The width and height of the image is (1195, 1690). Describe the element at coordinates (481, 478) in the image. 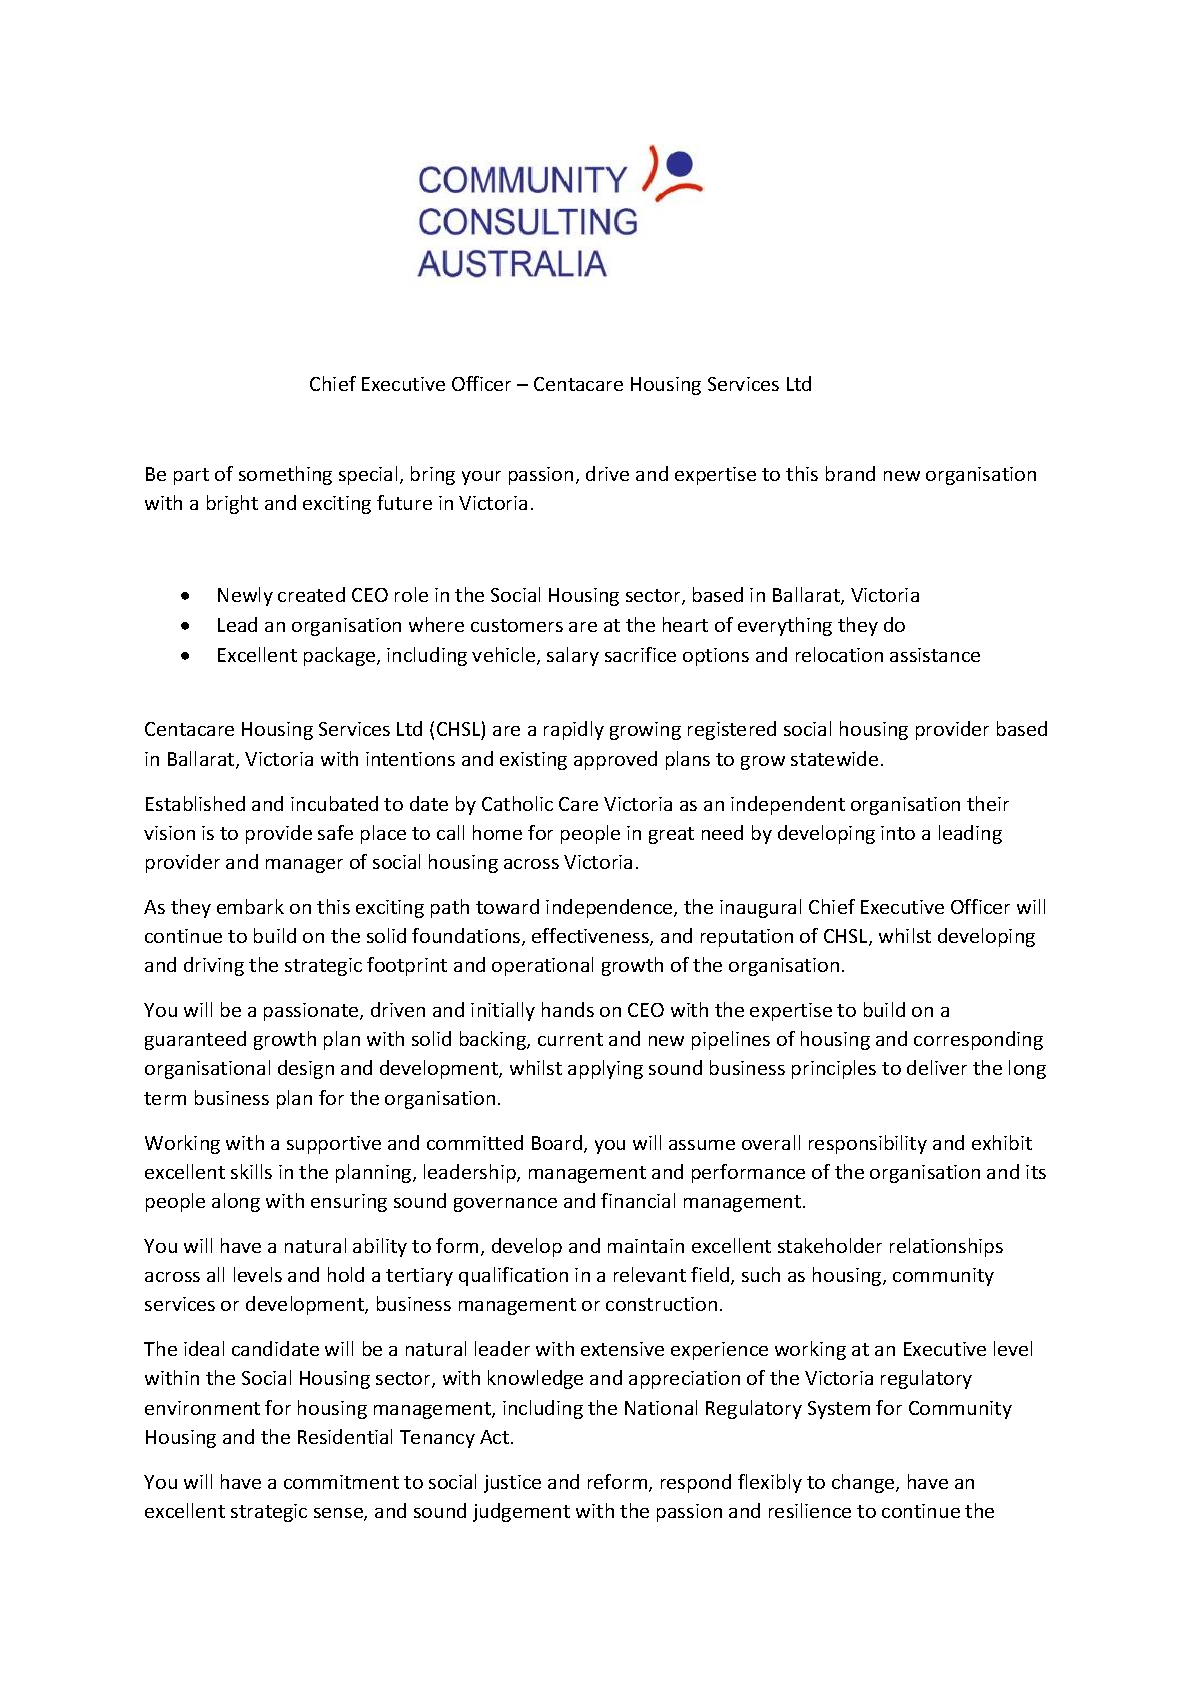

I see `your` at that location.
